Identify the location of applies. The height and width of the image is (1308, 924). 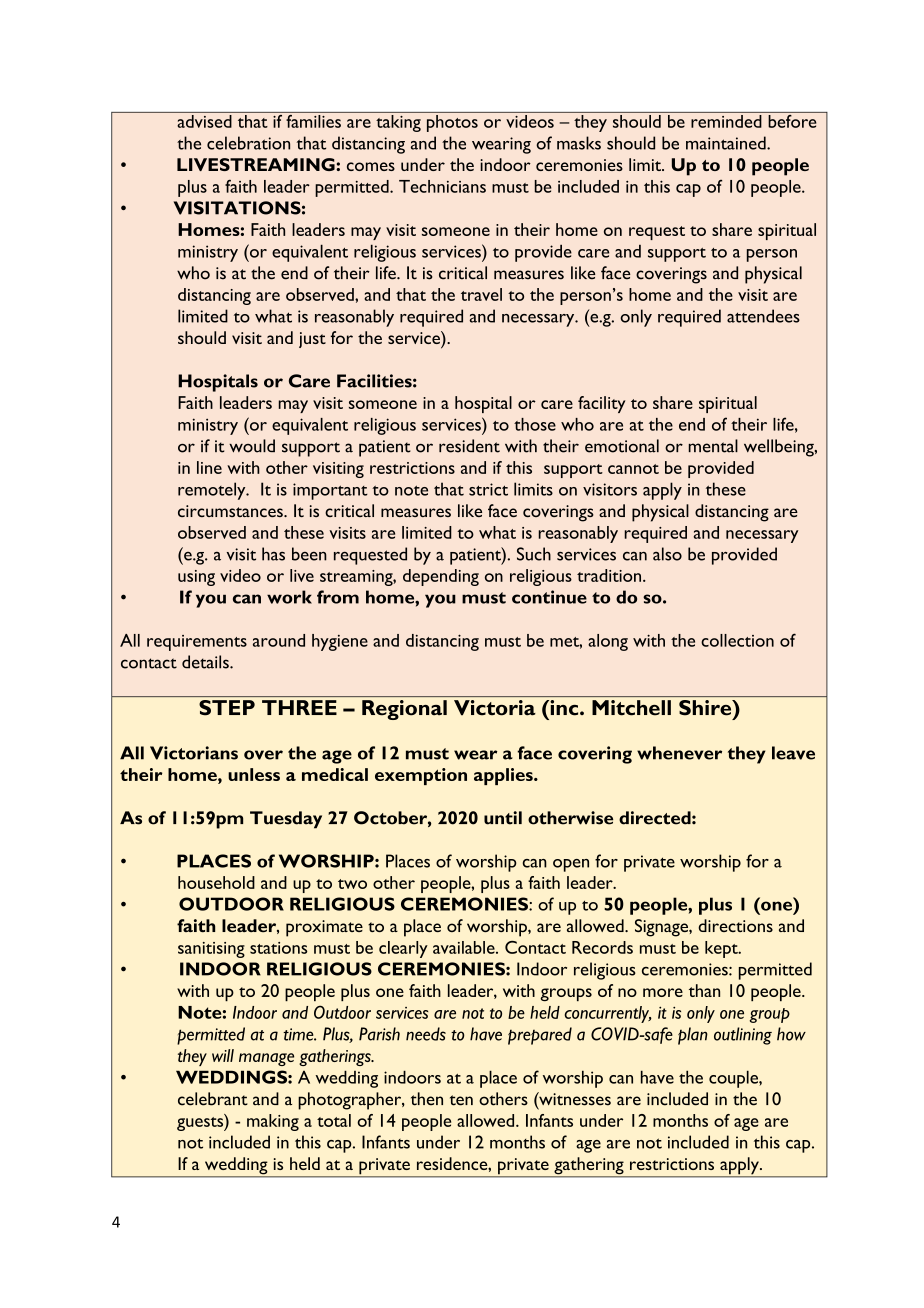
(504, 776).
